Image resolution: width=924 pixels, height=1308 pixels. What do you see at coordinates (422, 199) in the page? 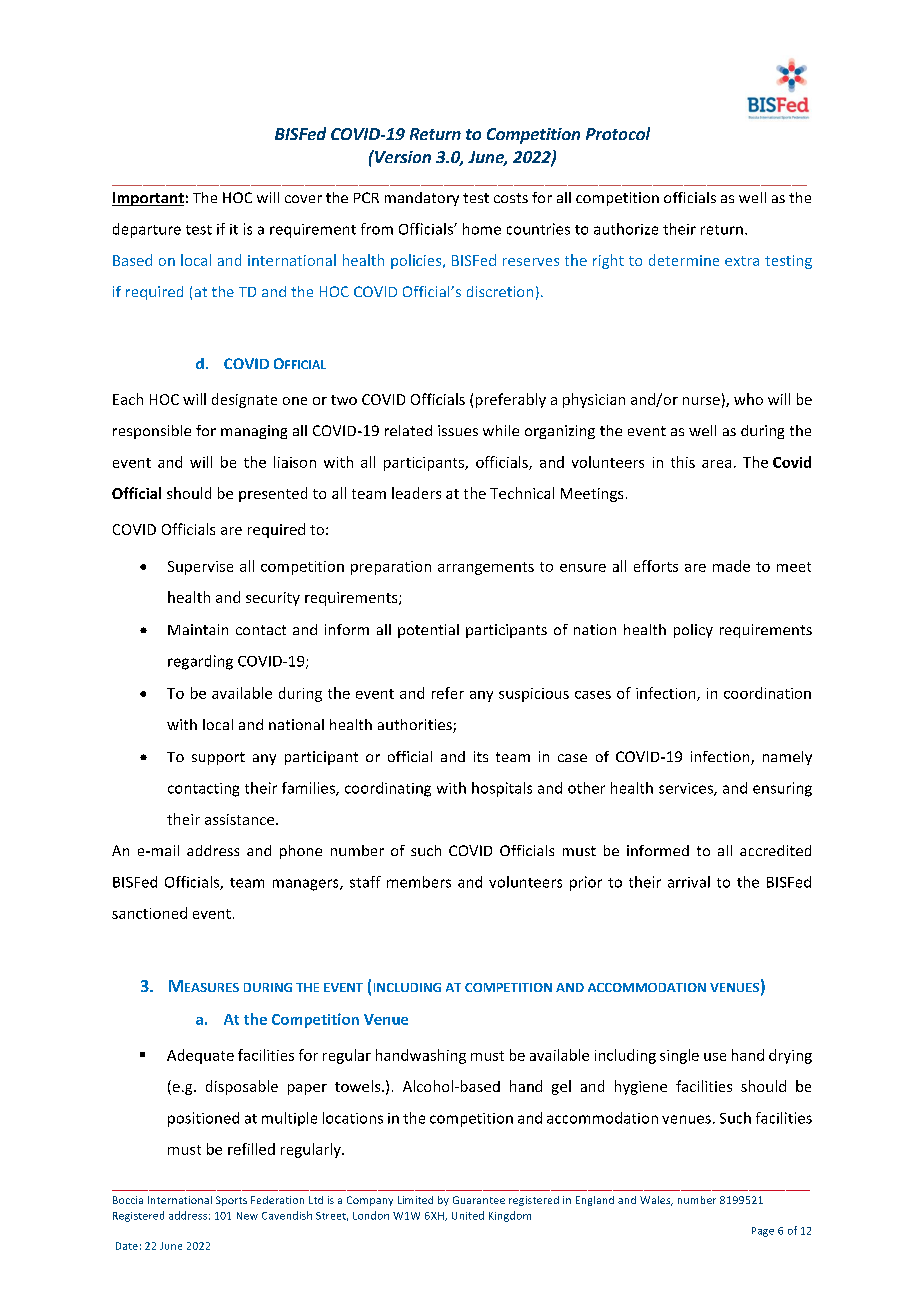
I see `mandatory` at bounding box center [422, 199].
